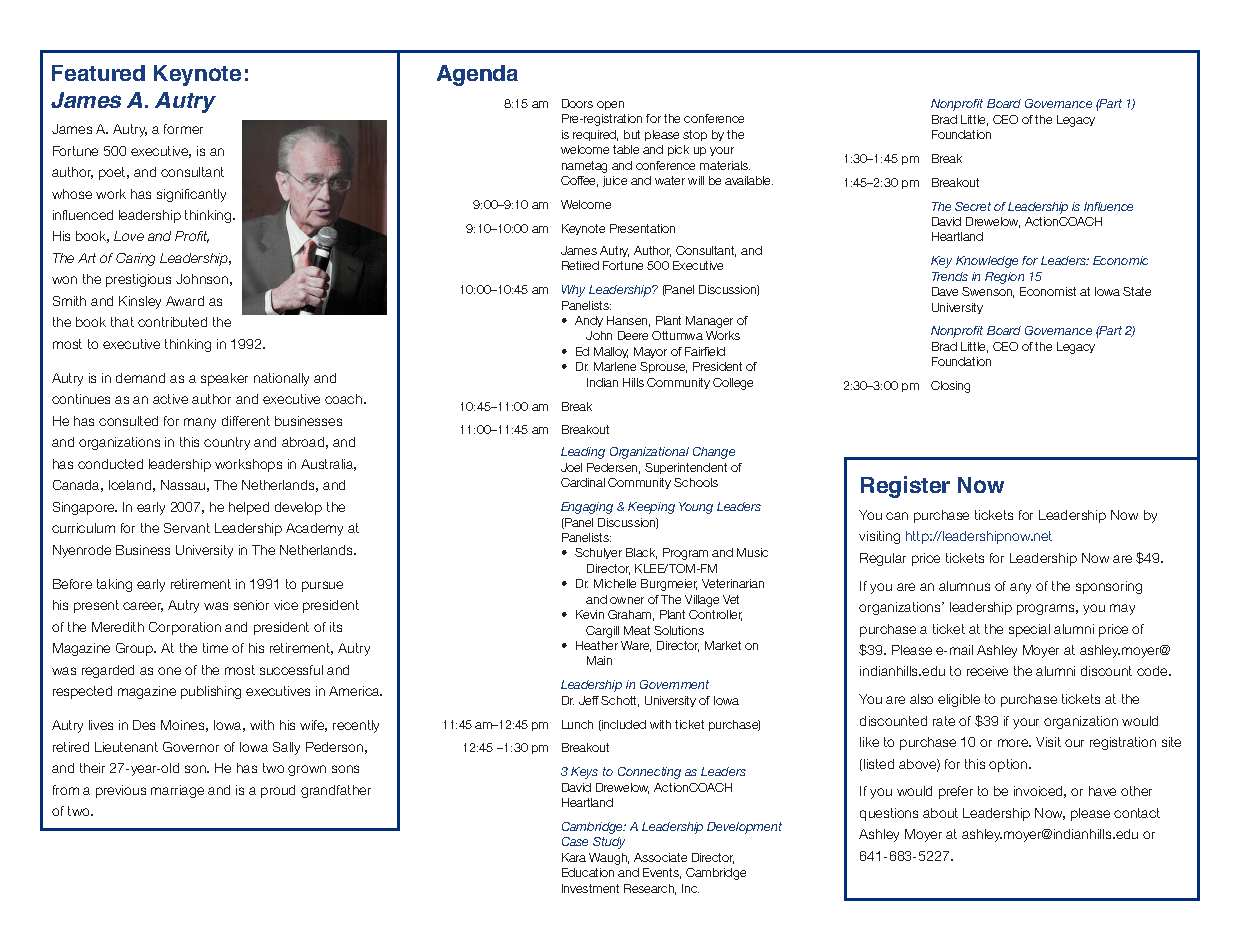 The width and height of the page is (1248, 952). I want to click on Economist, so click(1048, 291).
